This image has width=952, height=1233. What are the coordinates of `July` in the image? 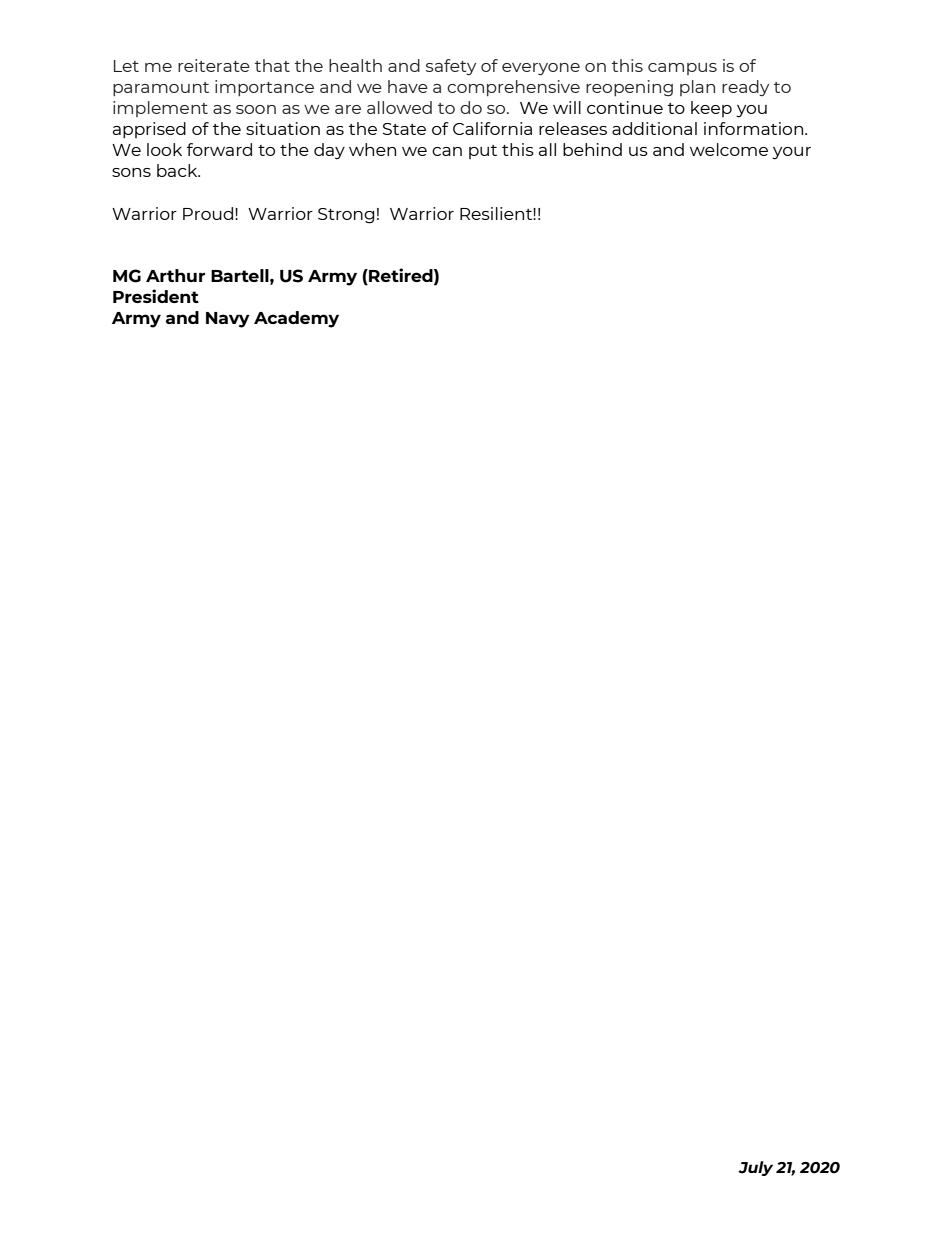 It's located at (755, 1168).
